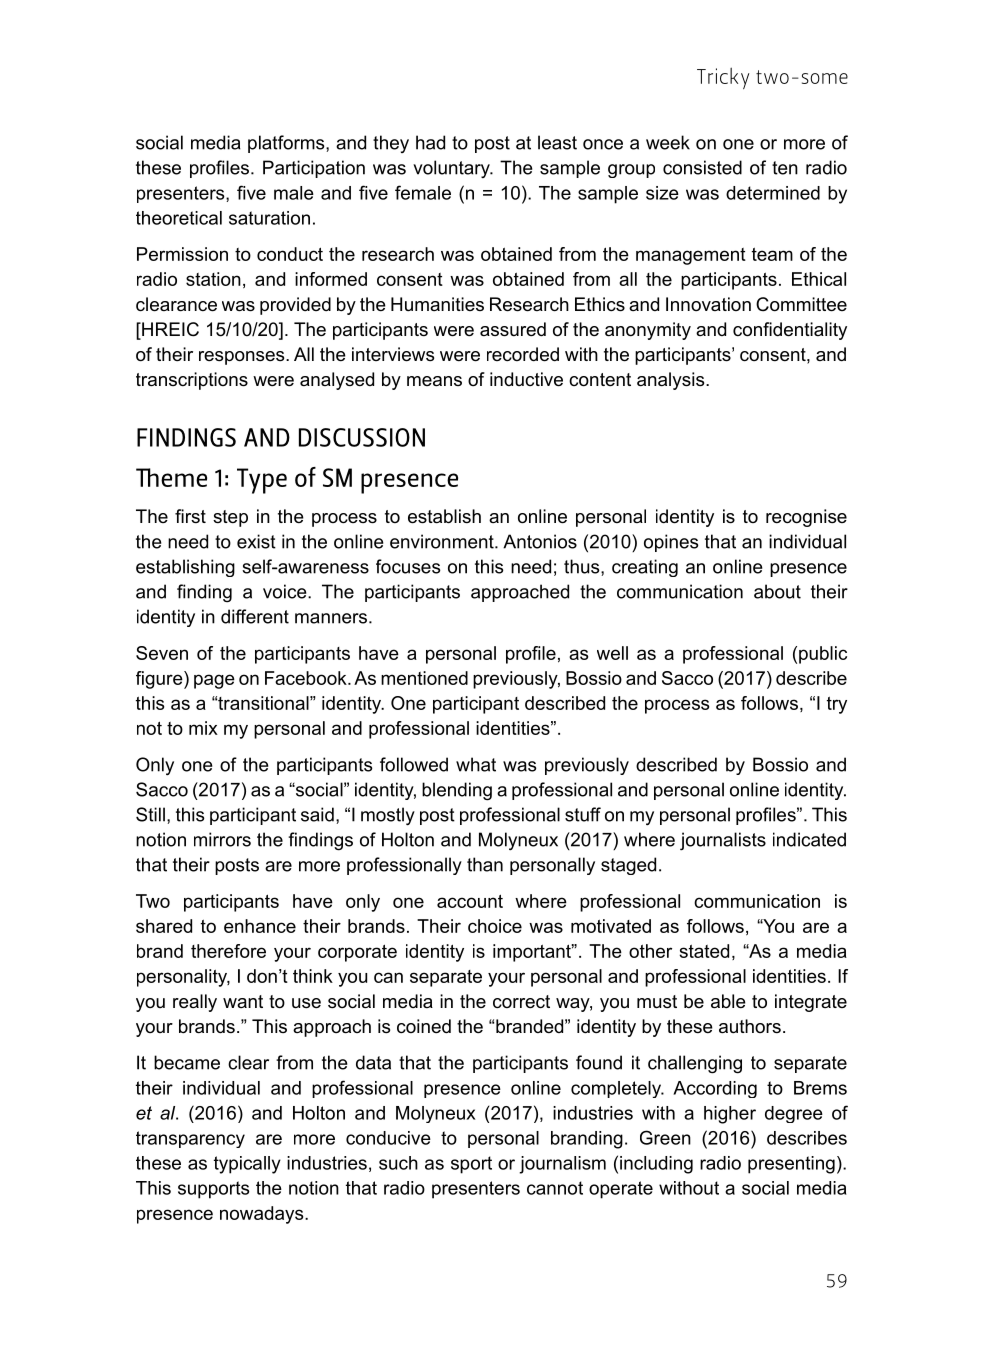  I want to click on had, so click(430, 142).
